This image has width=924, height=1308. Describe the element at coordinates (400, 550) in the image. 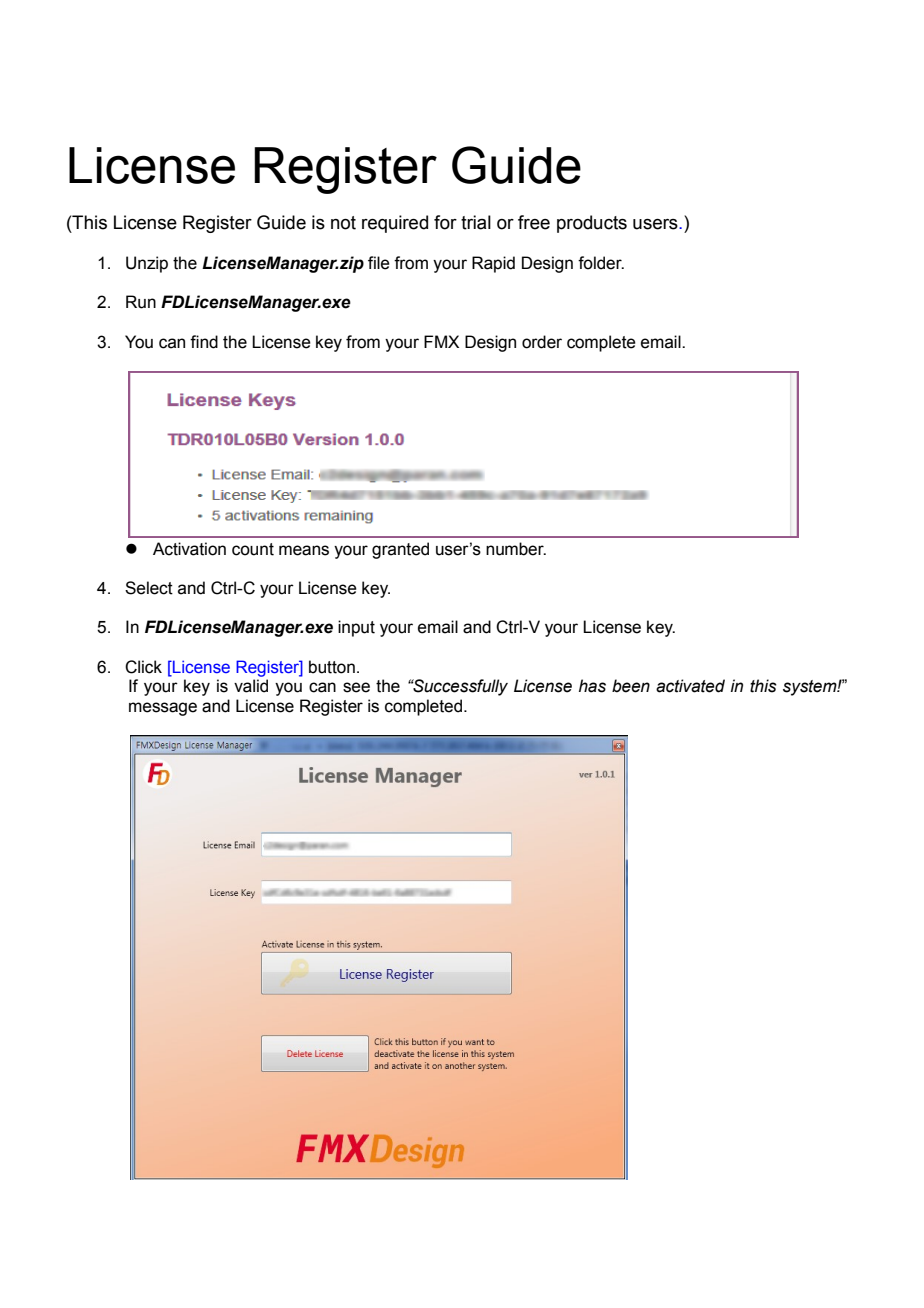

I see `granted` at that location.
